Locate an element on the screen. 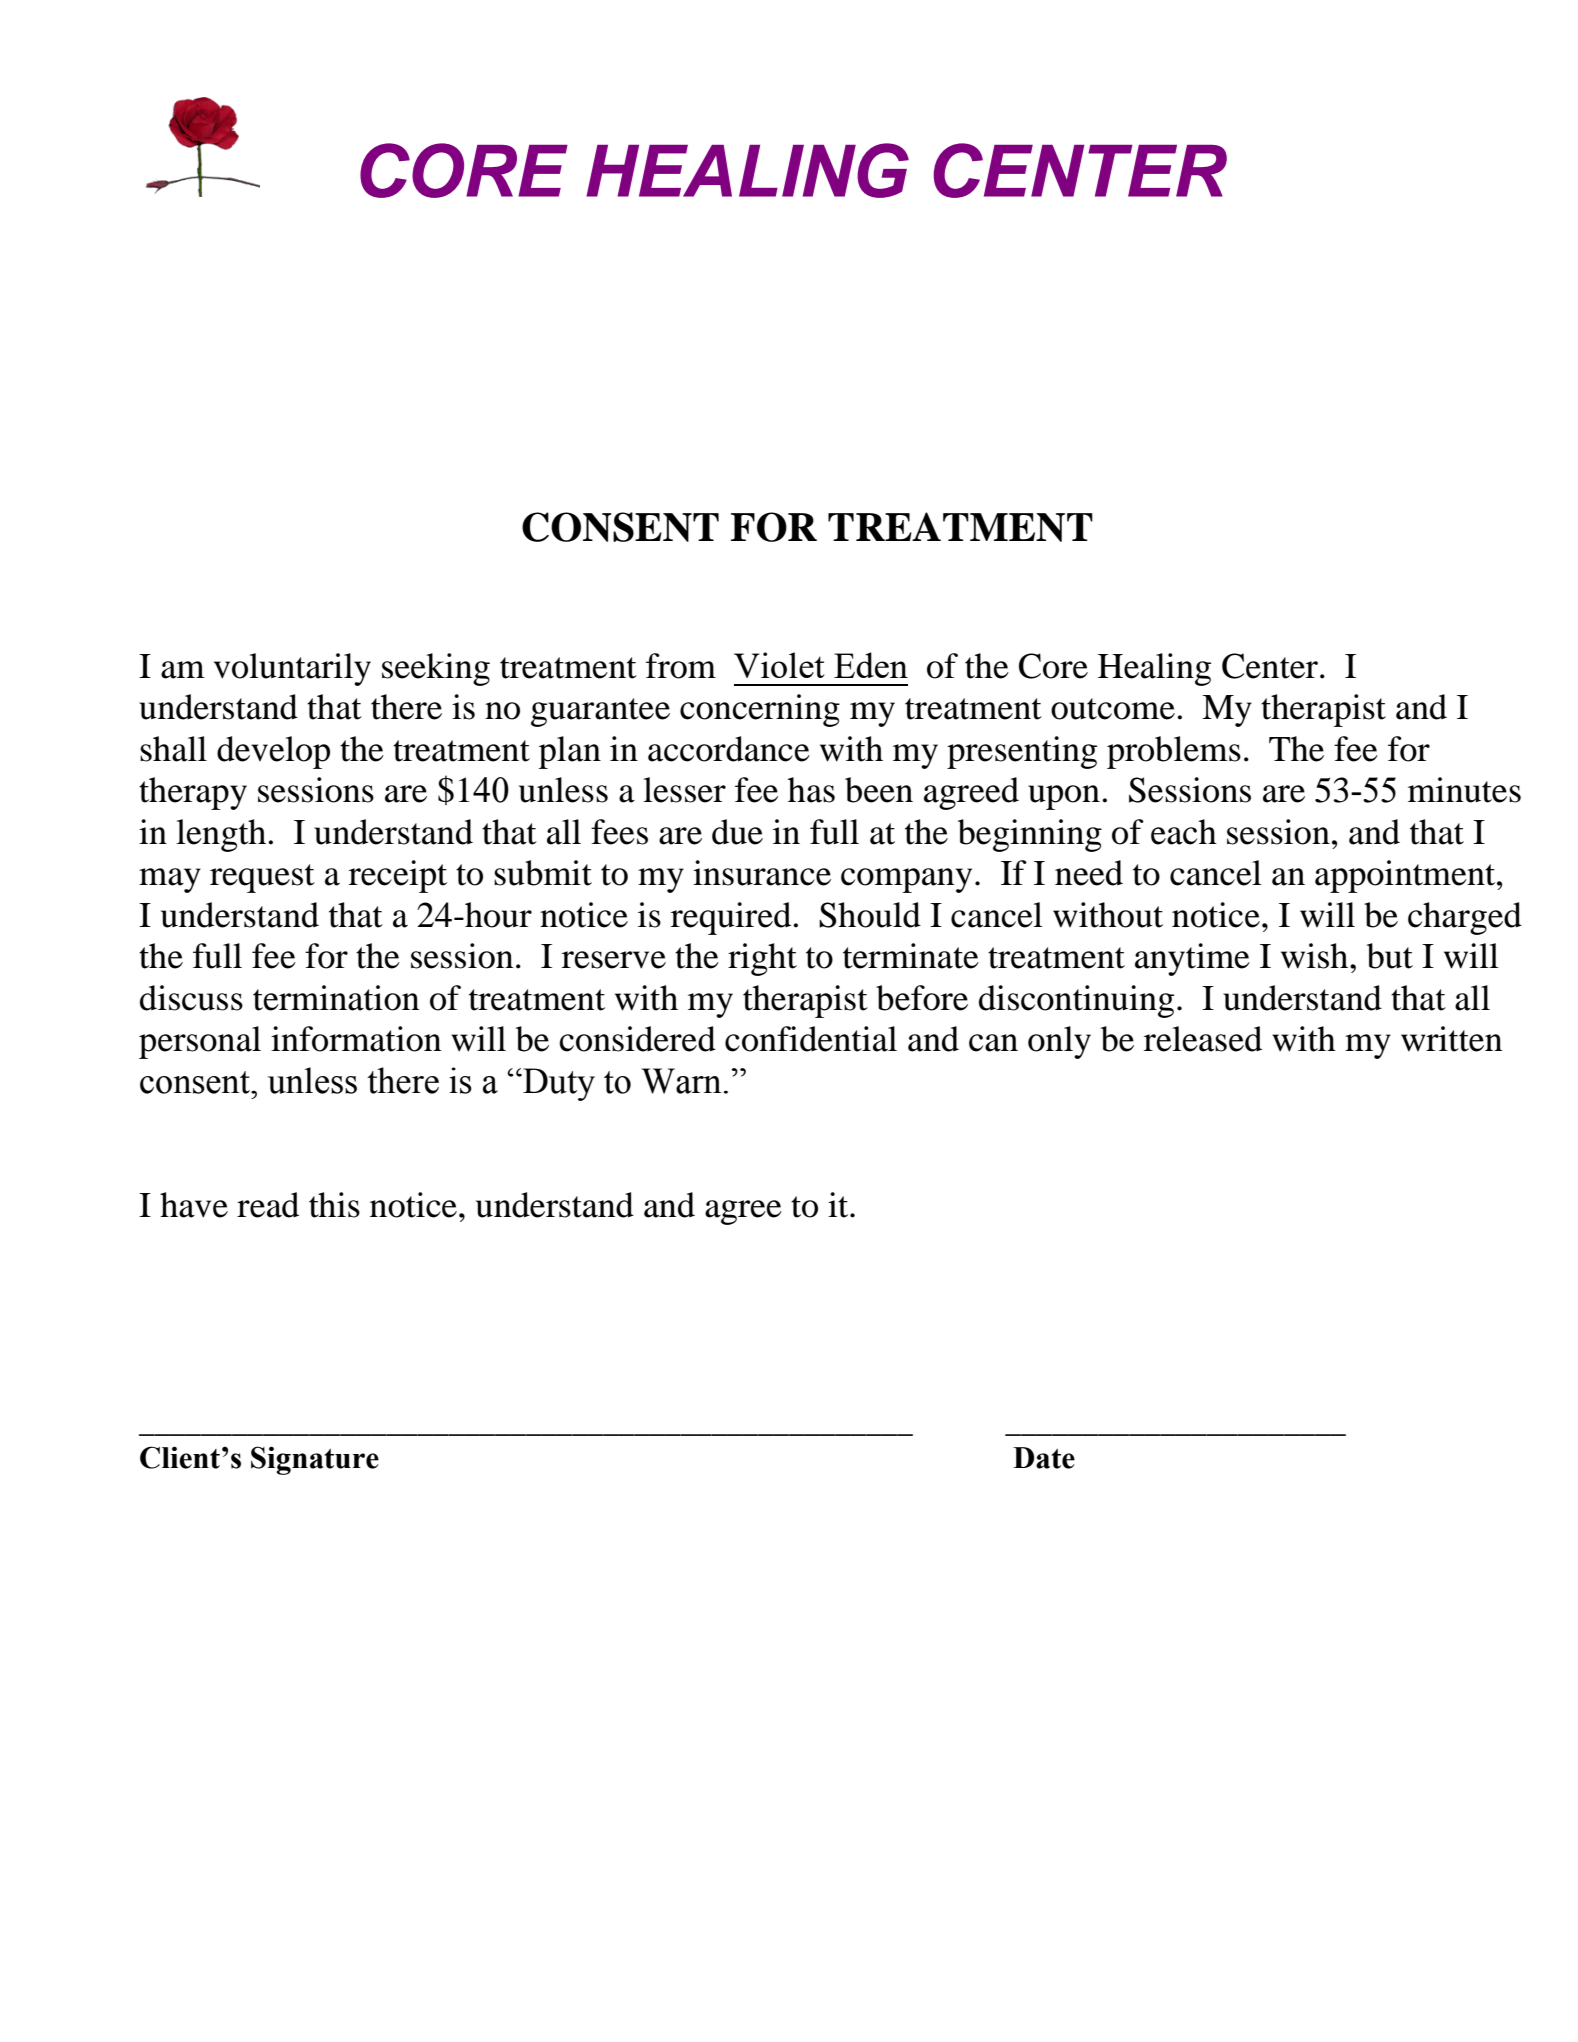  termination is located at coordinates (336, 998).
